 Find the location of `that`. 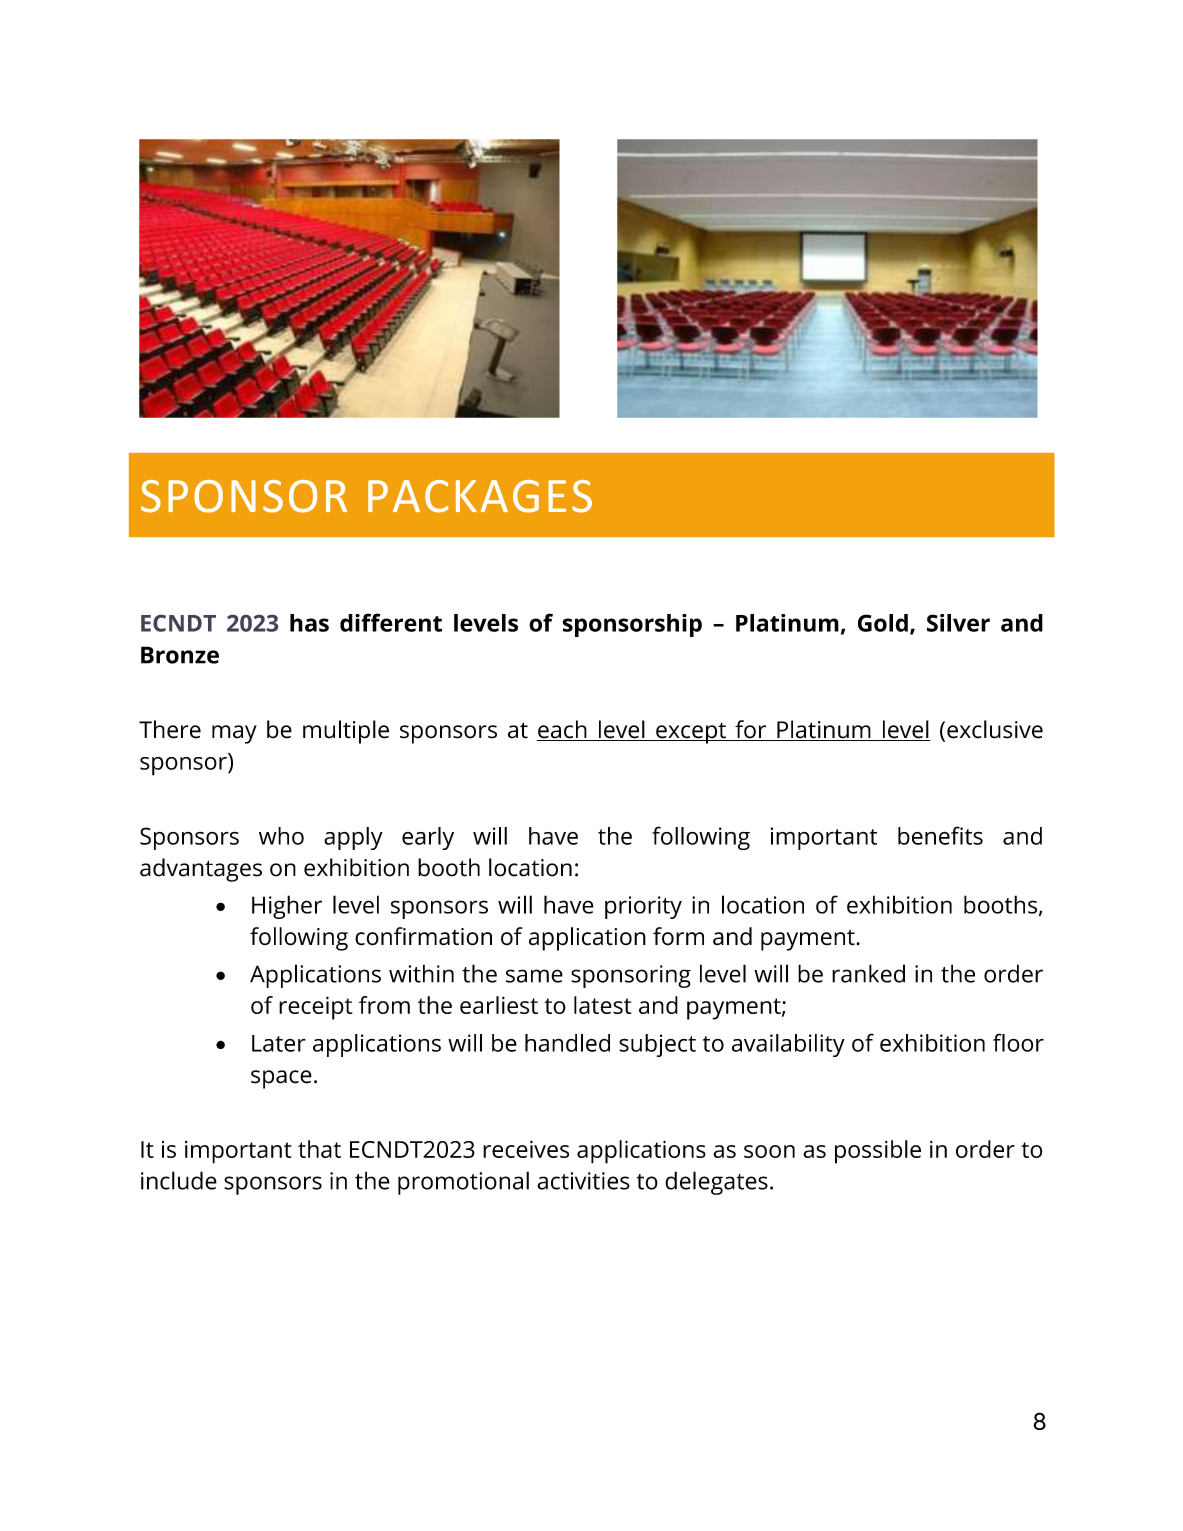

that is located at coordinates (319, 1149).
